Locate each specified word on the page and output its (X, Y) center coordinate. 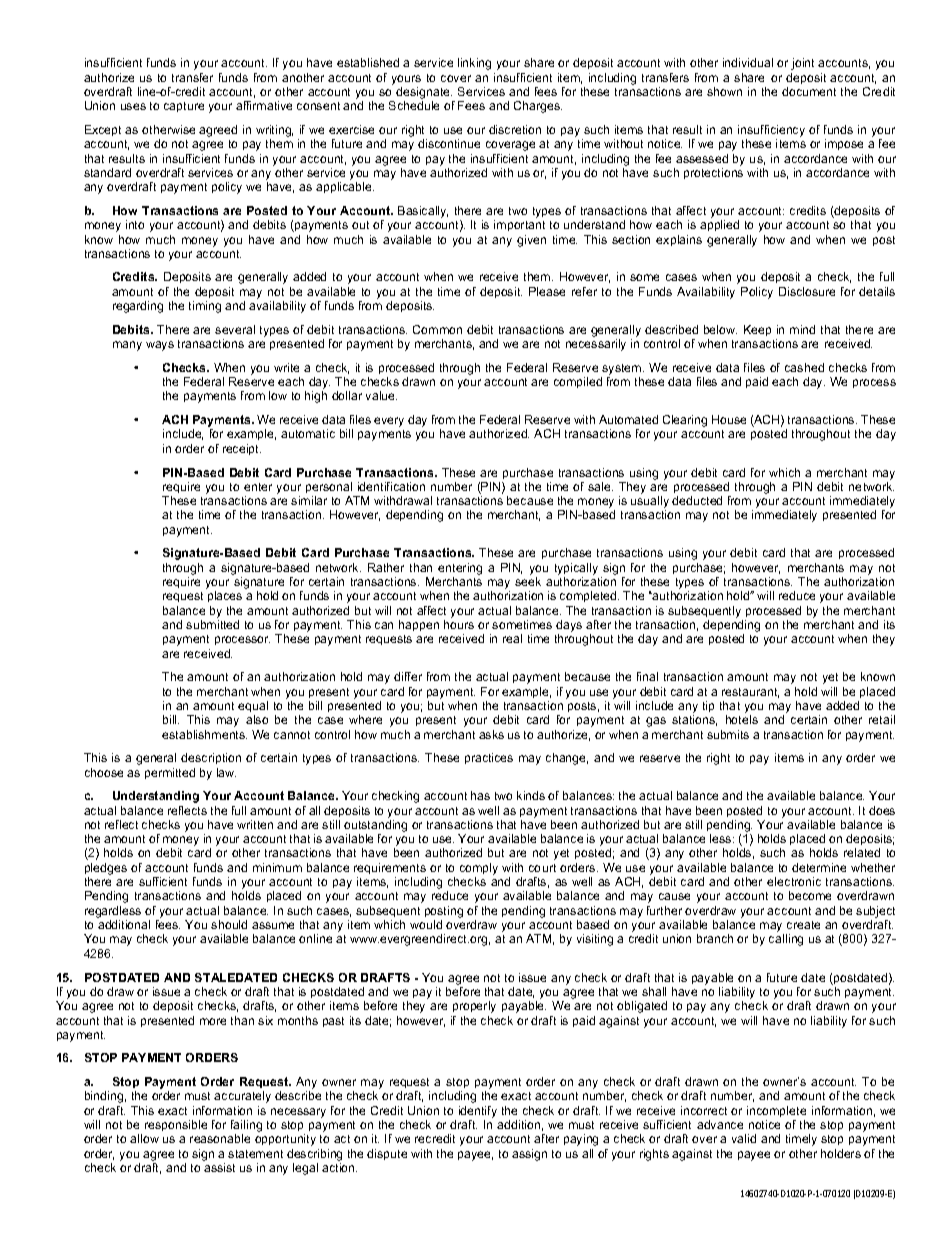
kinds (531, 795)
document (809, 91)
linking (474, 64)
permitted (170, 773)
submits (728, 734)
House (729, 419)
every (389, 422)
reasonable (220, 1138)
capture (184, 107)
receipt (242, 449)
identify (478, 1112)
